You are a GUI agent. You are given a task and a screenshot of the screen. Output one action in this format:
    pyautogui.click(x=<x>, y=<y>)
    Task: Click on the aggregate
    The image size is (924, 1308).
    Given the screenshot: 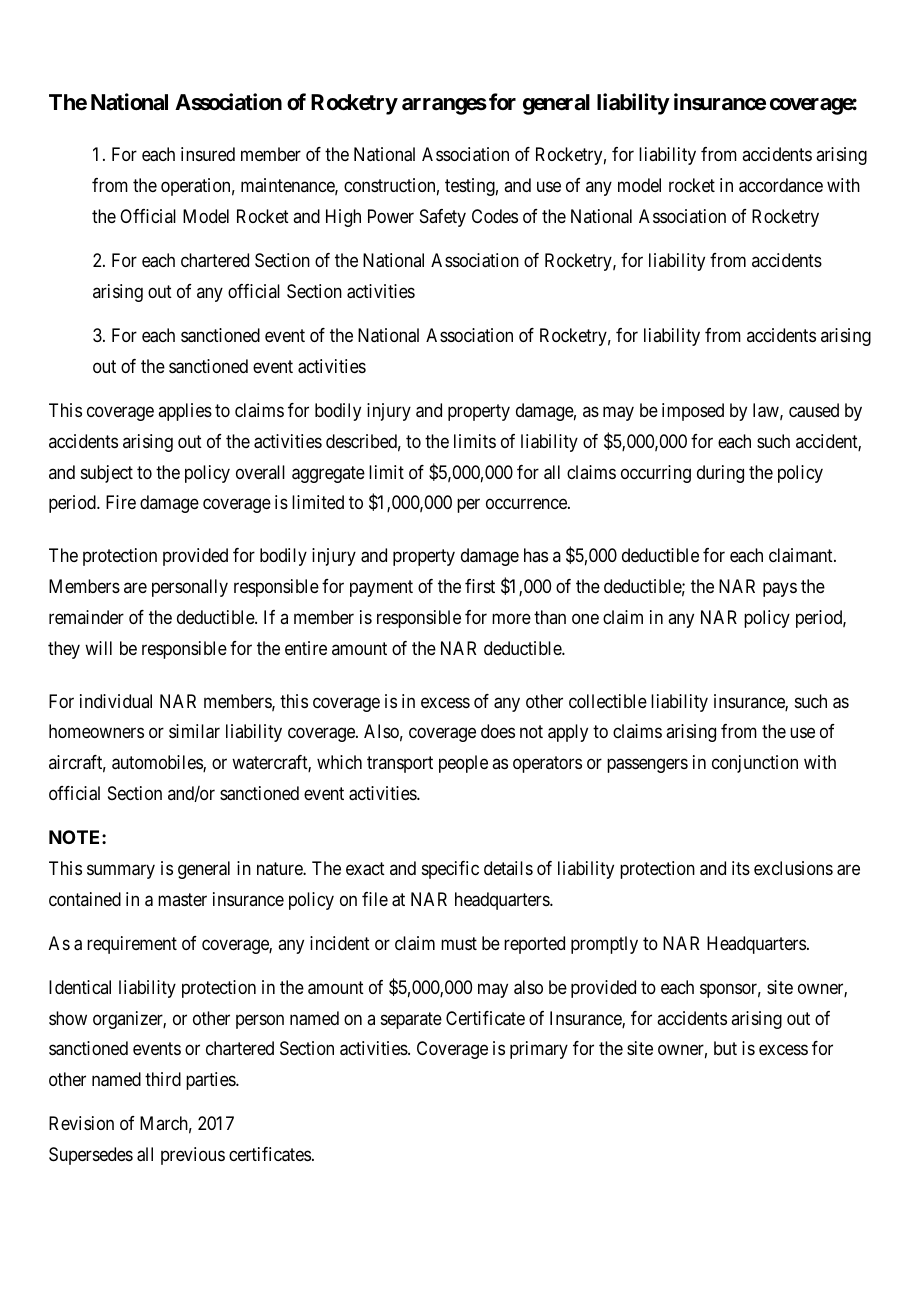 What is the action you would take?
    pyautogui.click(x=328, y=474)
